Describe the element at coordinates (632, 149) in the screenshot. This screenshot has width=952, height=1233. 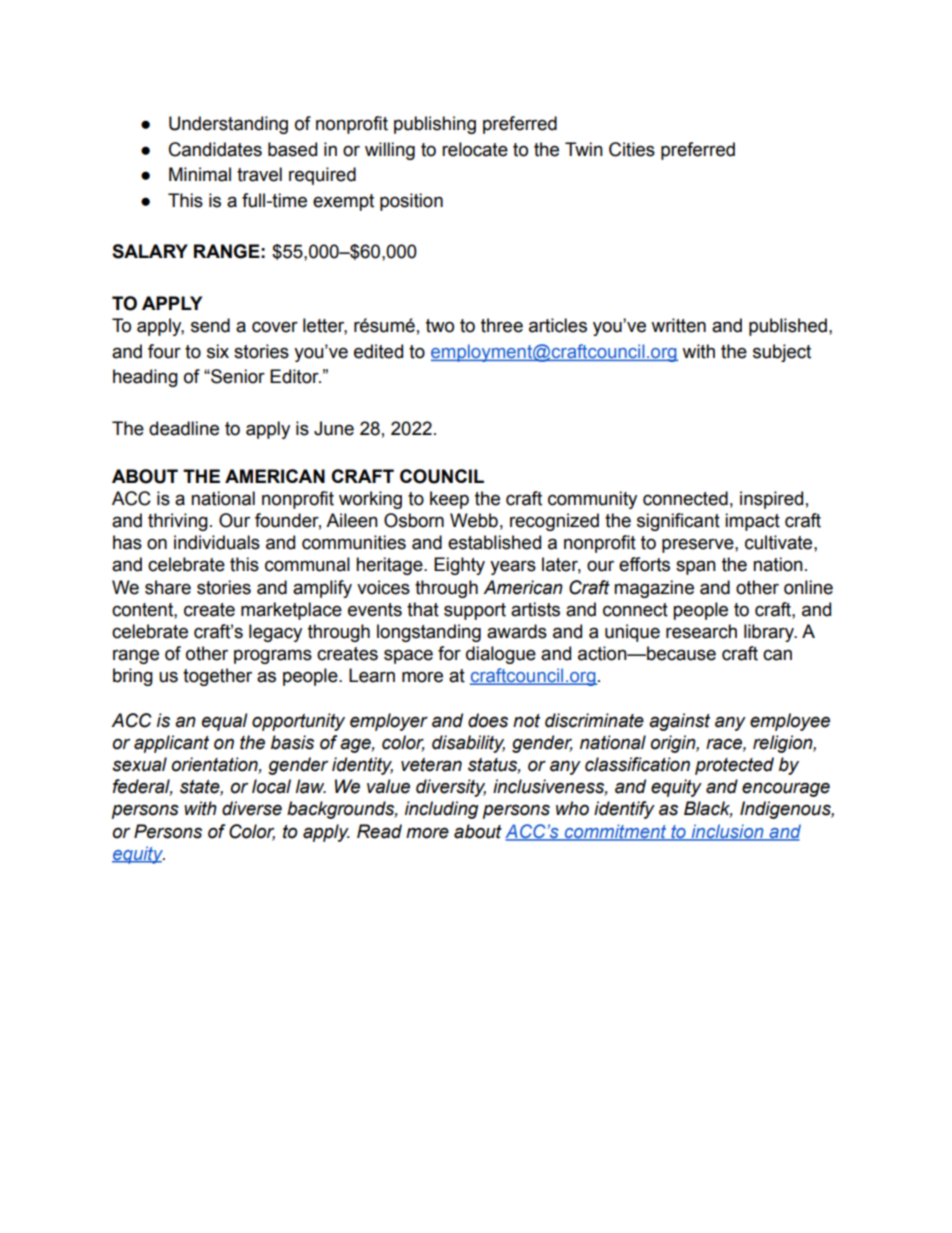
I see `Cities` at that location.
